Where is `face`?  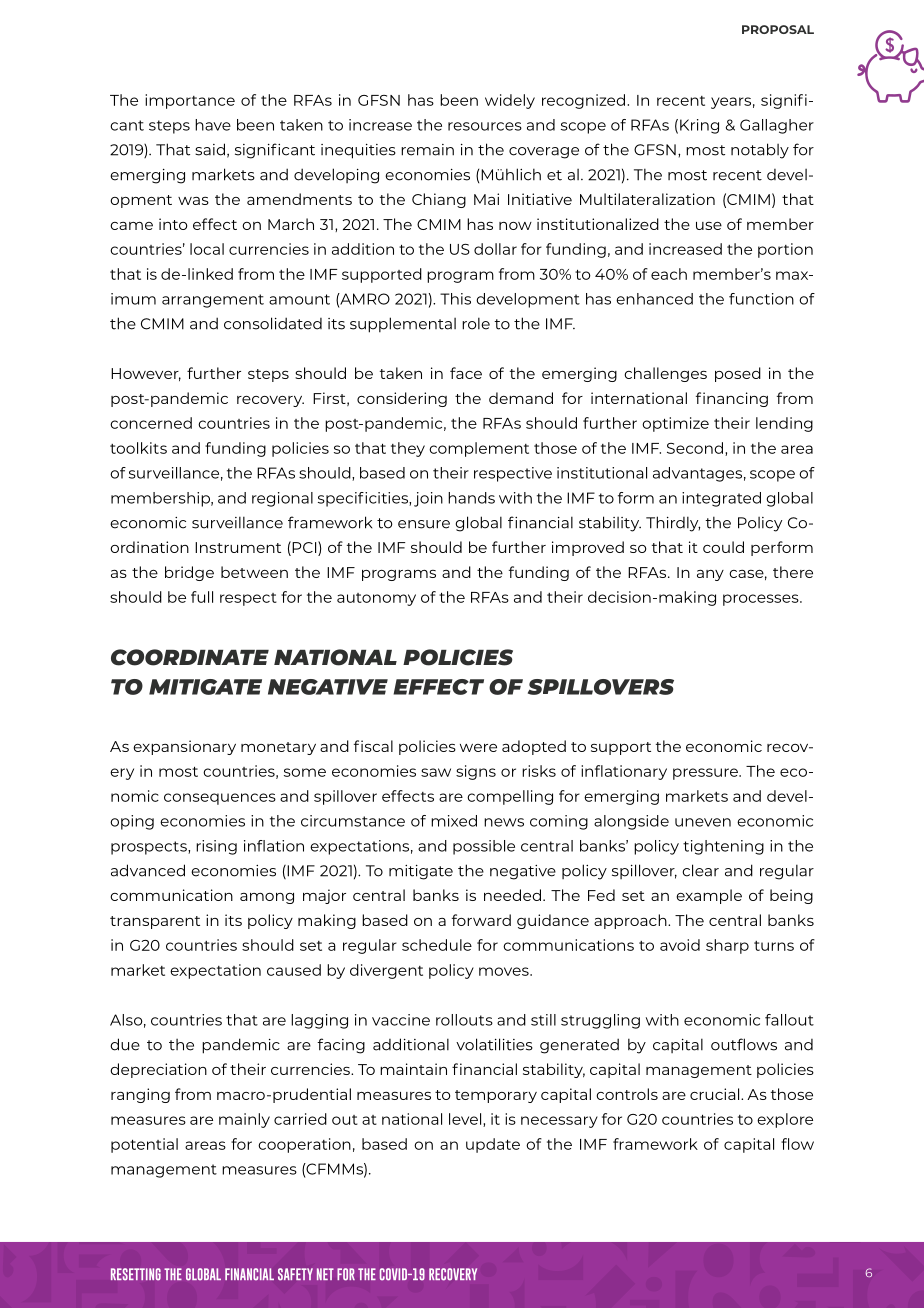 face is located at coordinates (466, 373).
